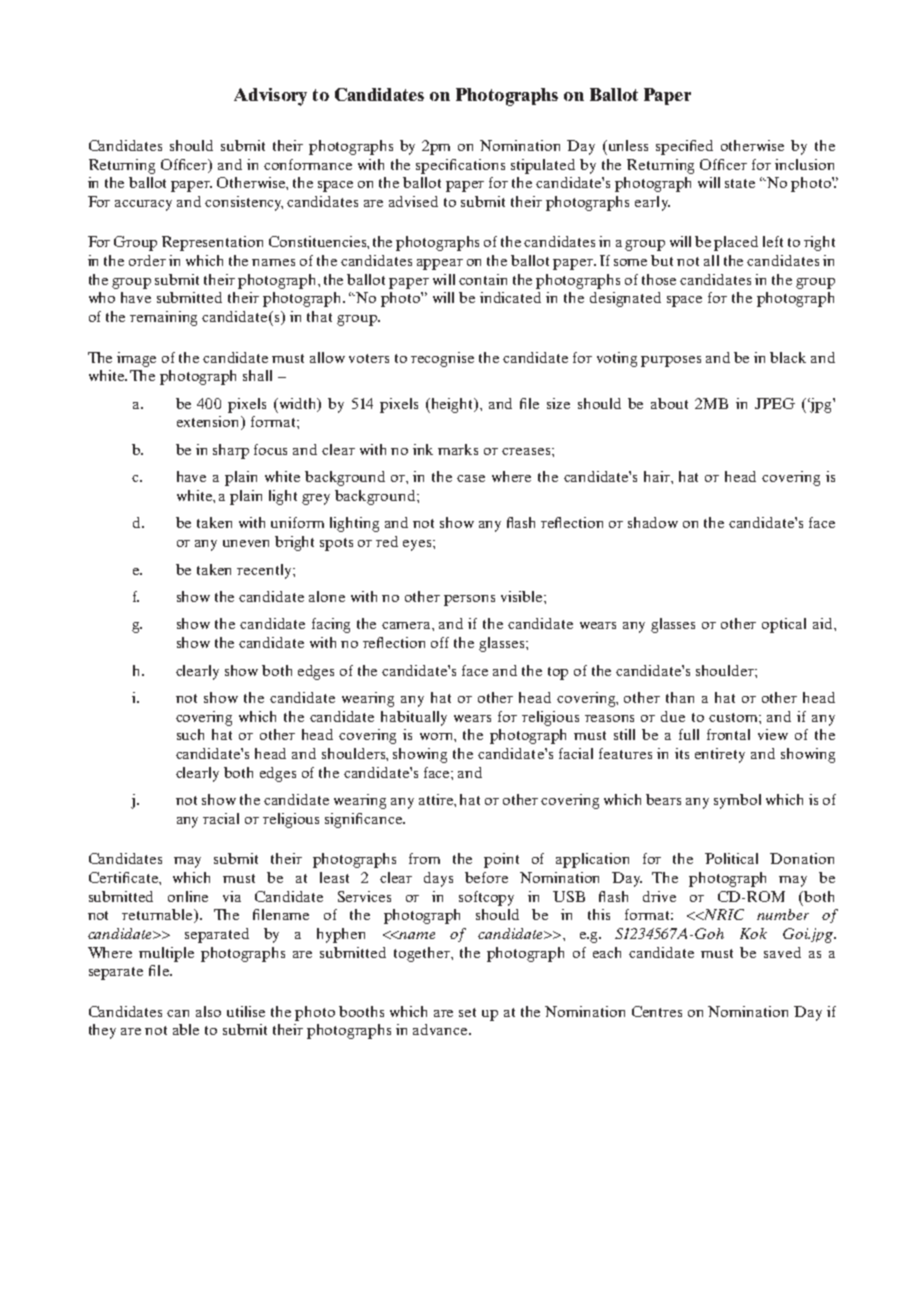 The height and width of the document is (1308, 924). What do you see at coordinates (467, 1012) in the document?
I see `set` at bounding box center [467, 1012].
